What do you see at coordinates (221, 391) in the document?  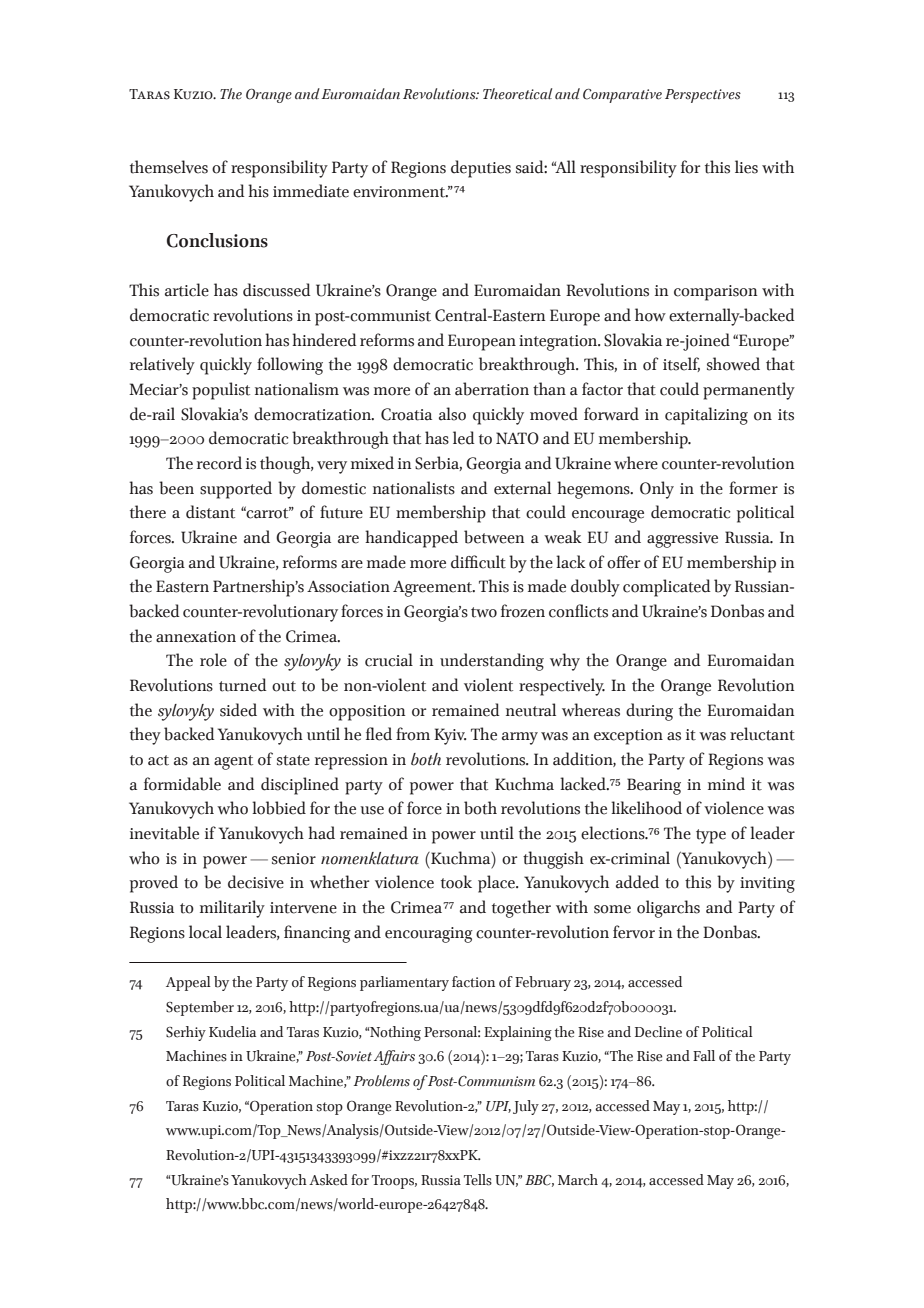 I see `populist` at bounding box center [221, 391].
